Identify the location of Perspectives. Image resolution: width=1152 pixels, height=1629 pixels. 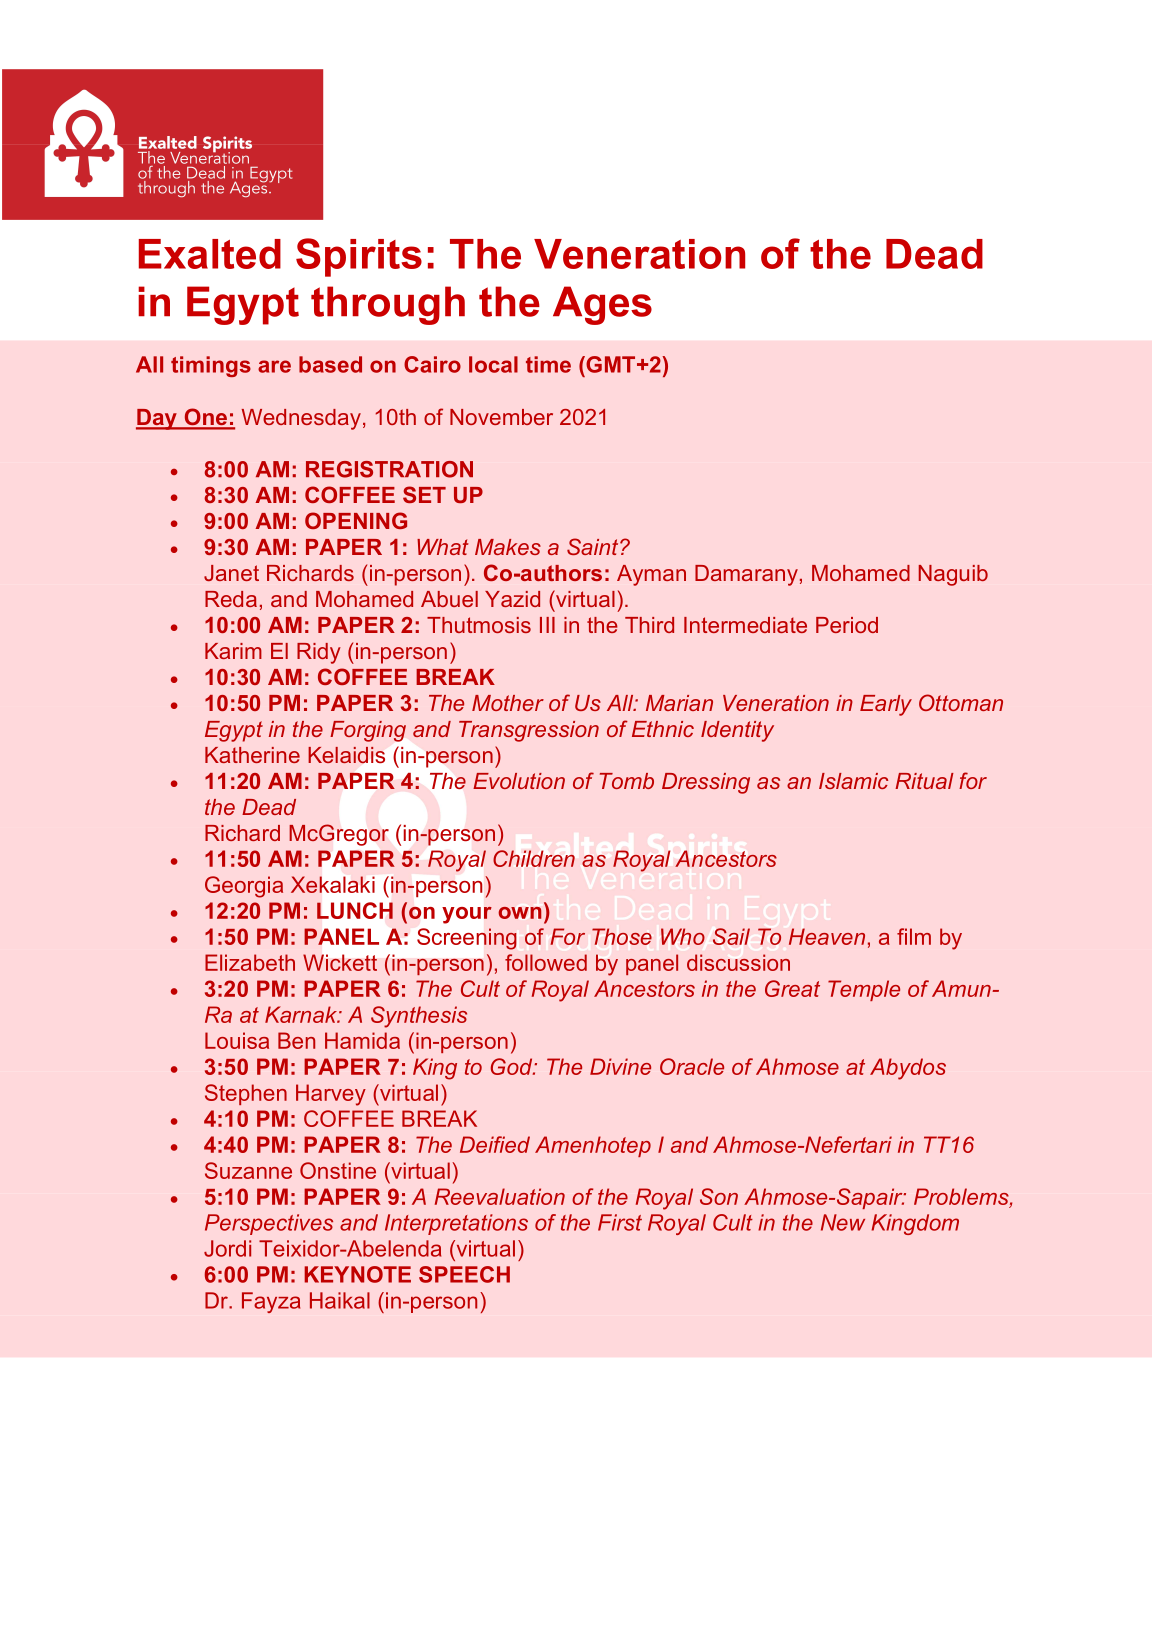
(269, 1224).
